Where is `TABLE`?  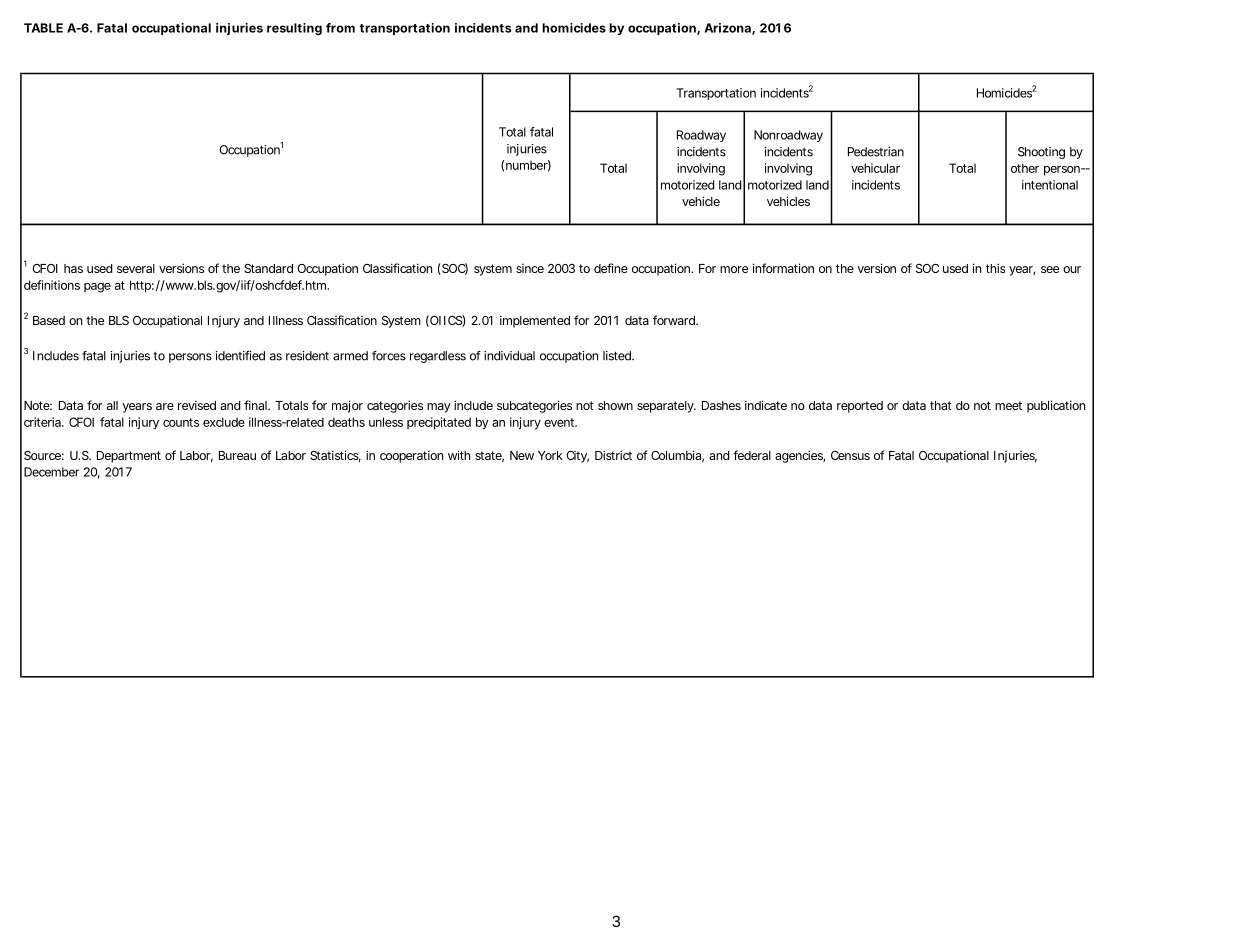 TABLE is located at coordinates (43, 28).
